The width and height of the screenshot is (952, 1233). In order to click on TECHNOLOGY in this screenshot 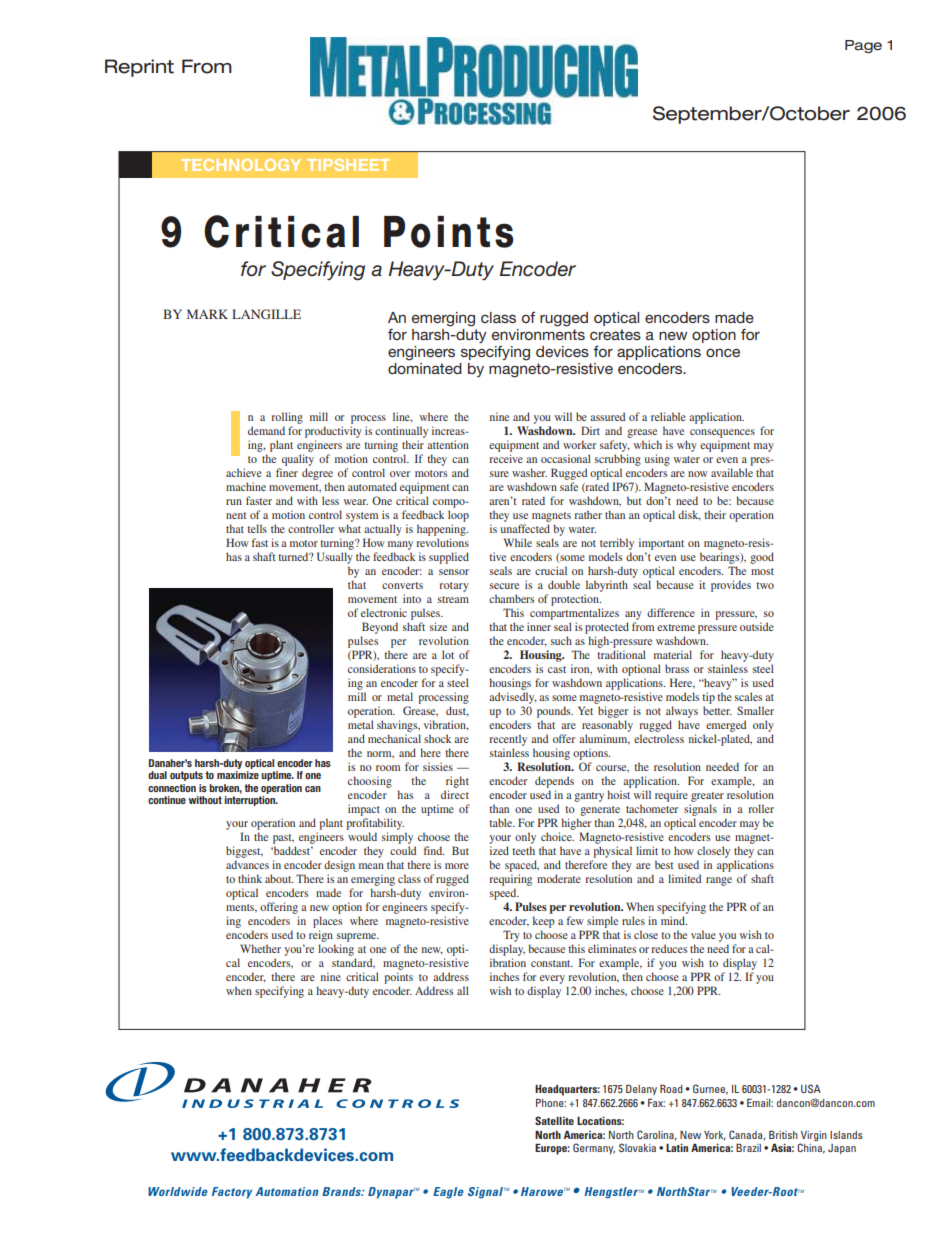, I will do `click(241, 165)`.
